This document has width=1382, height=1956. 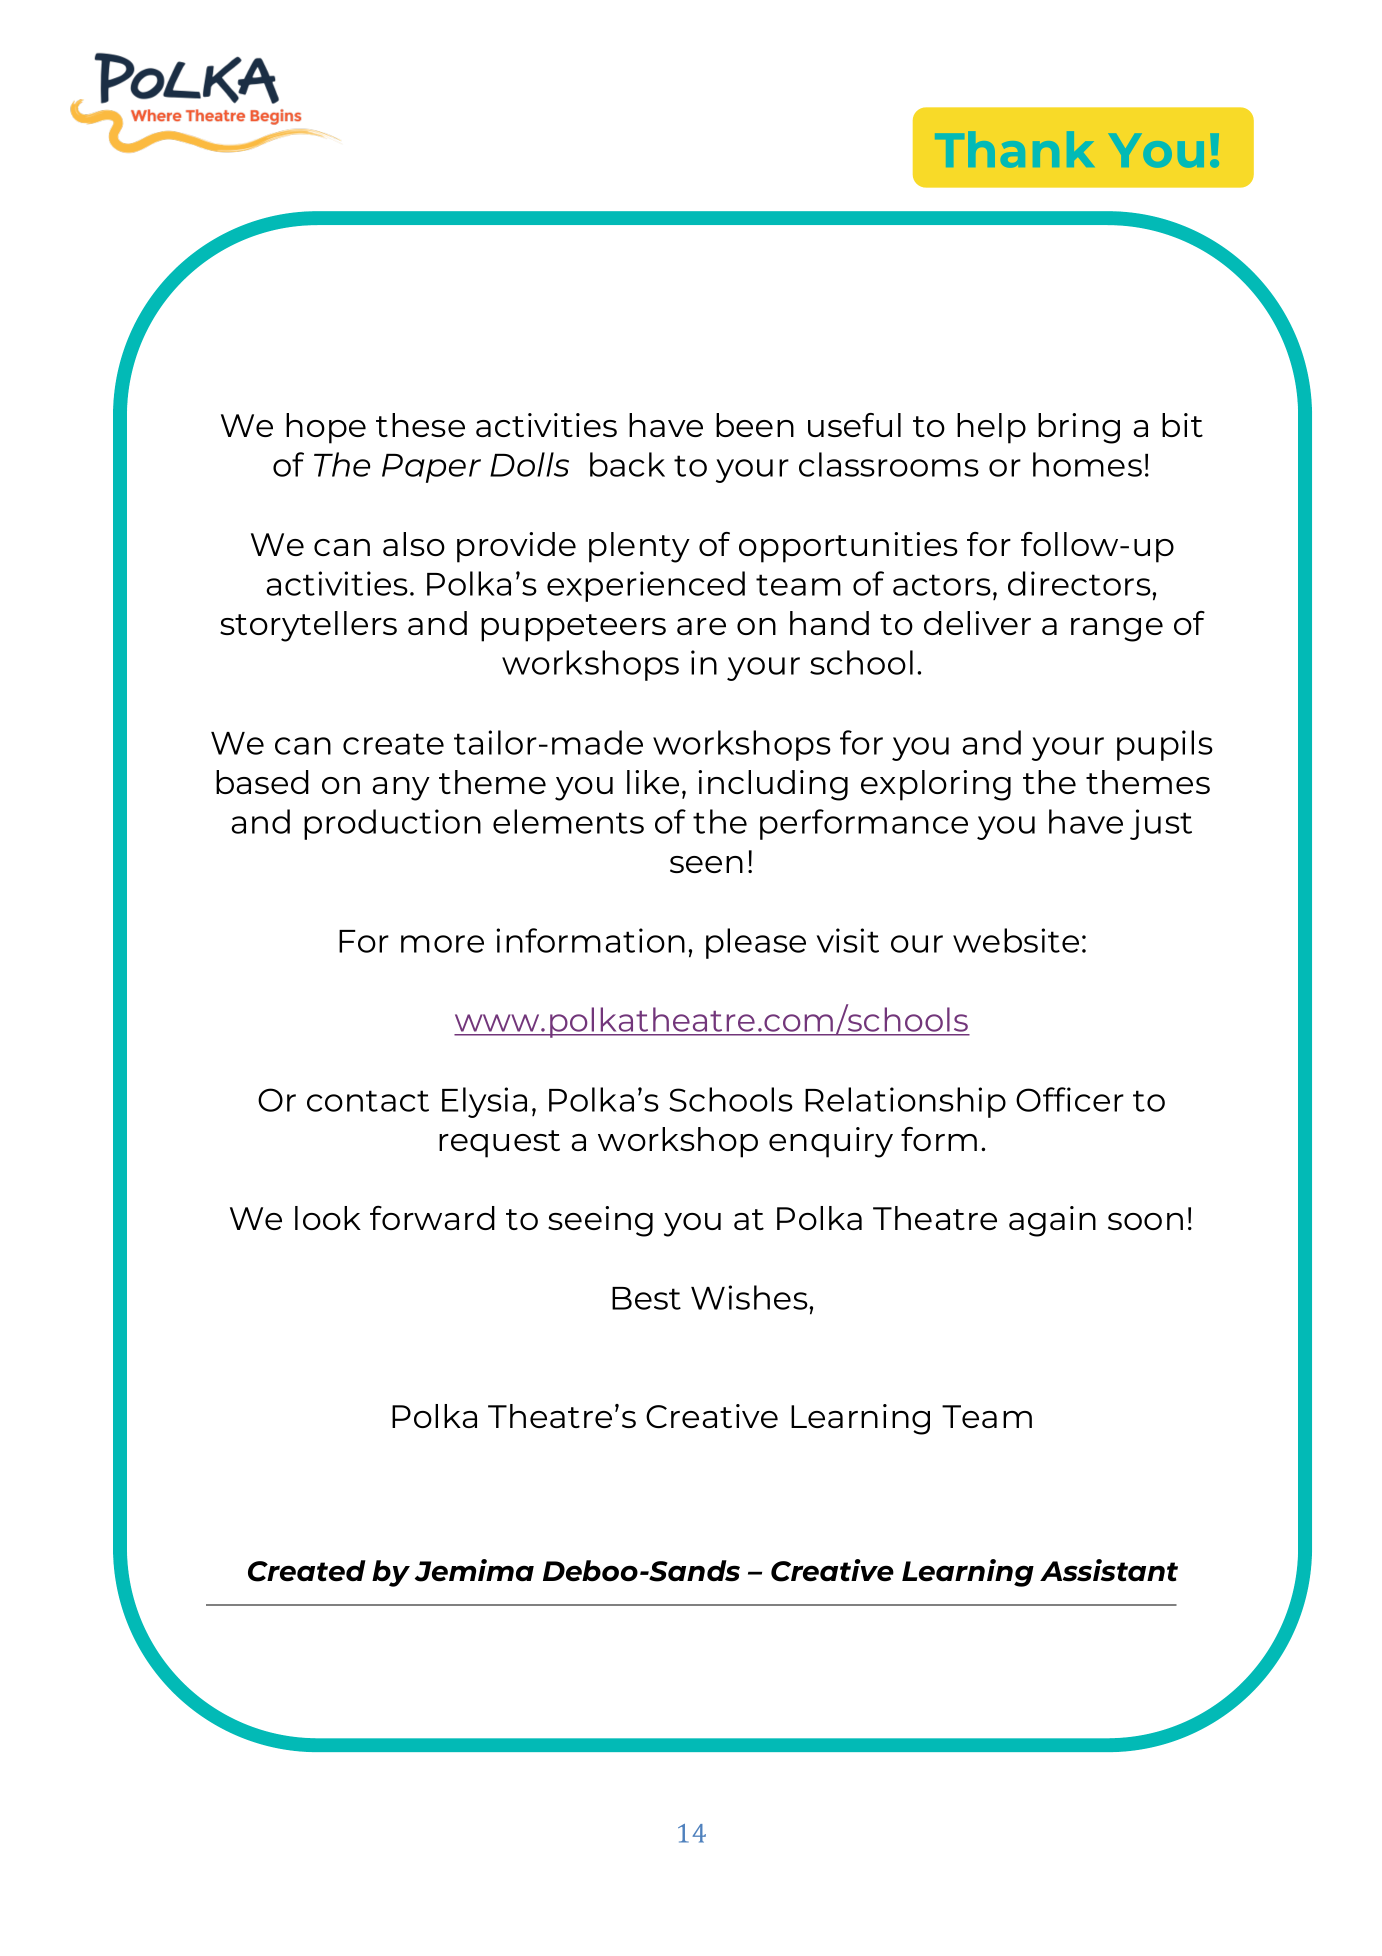 What do you see at coordinates (474, 1570) in the document?
I see `Jemima` at bounding box center [474, 1570].
